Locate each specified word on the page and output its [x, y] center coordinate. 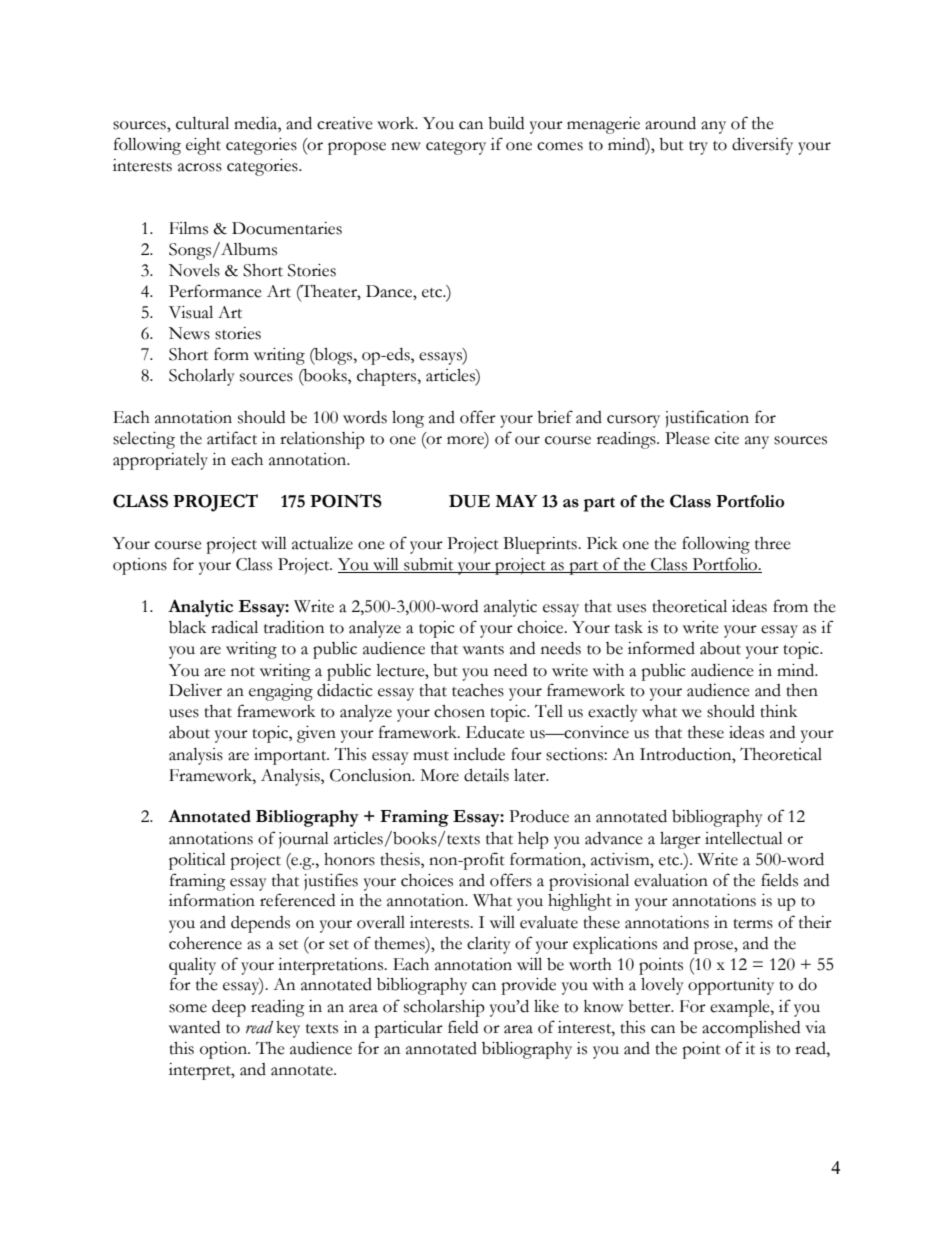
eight [203, 146]
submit [429, 565]
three [773, 543]
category [456, 148]
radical [234, 627]
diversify [762, 146]
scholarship [444, 1008]
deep [229, 1008]
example [741, 1008]
